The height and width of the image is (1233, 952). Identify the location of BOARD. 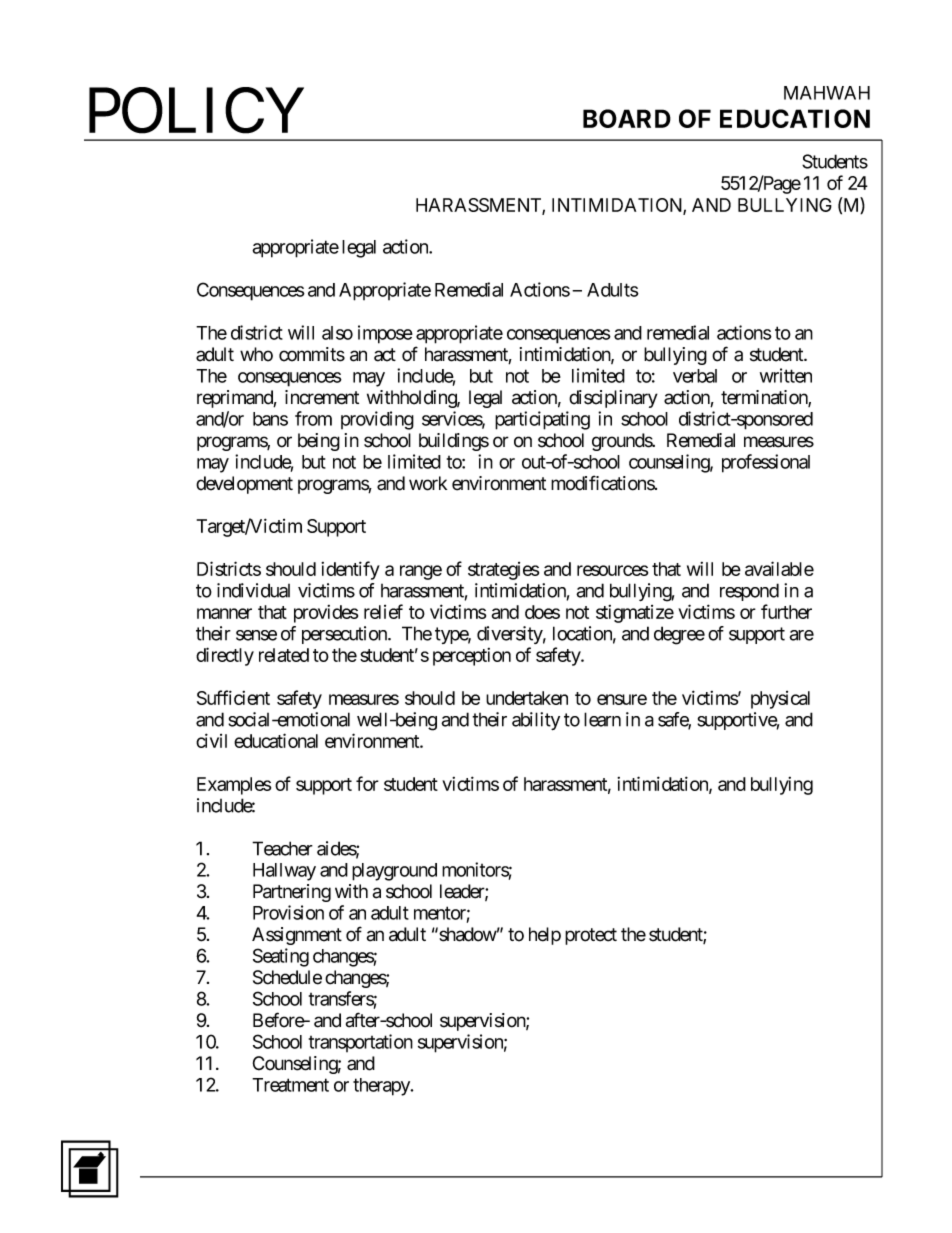
(627, 118).
